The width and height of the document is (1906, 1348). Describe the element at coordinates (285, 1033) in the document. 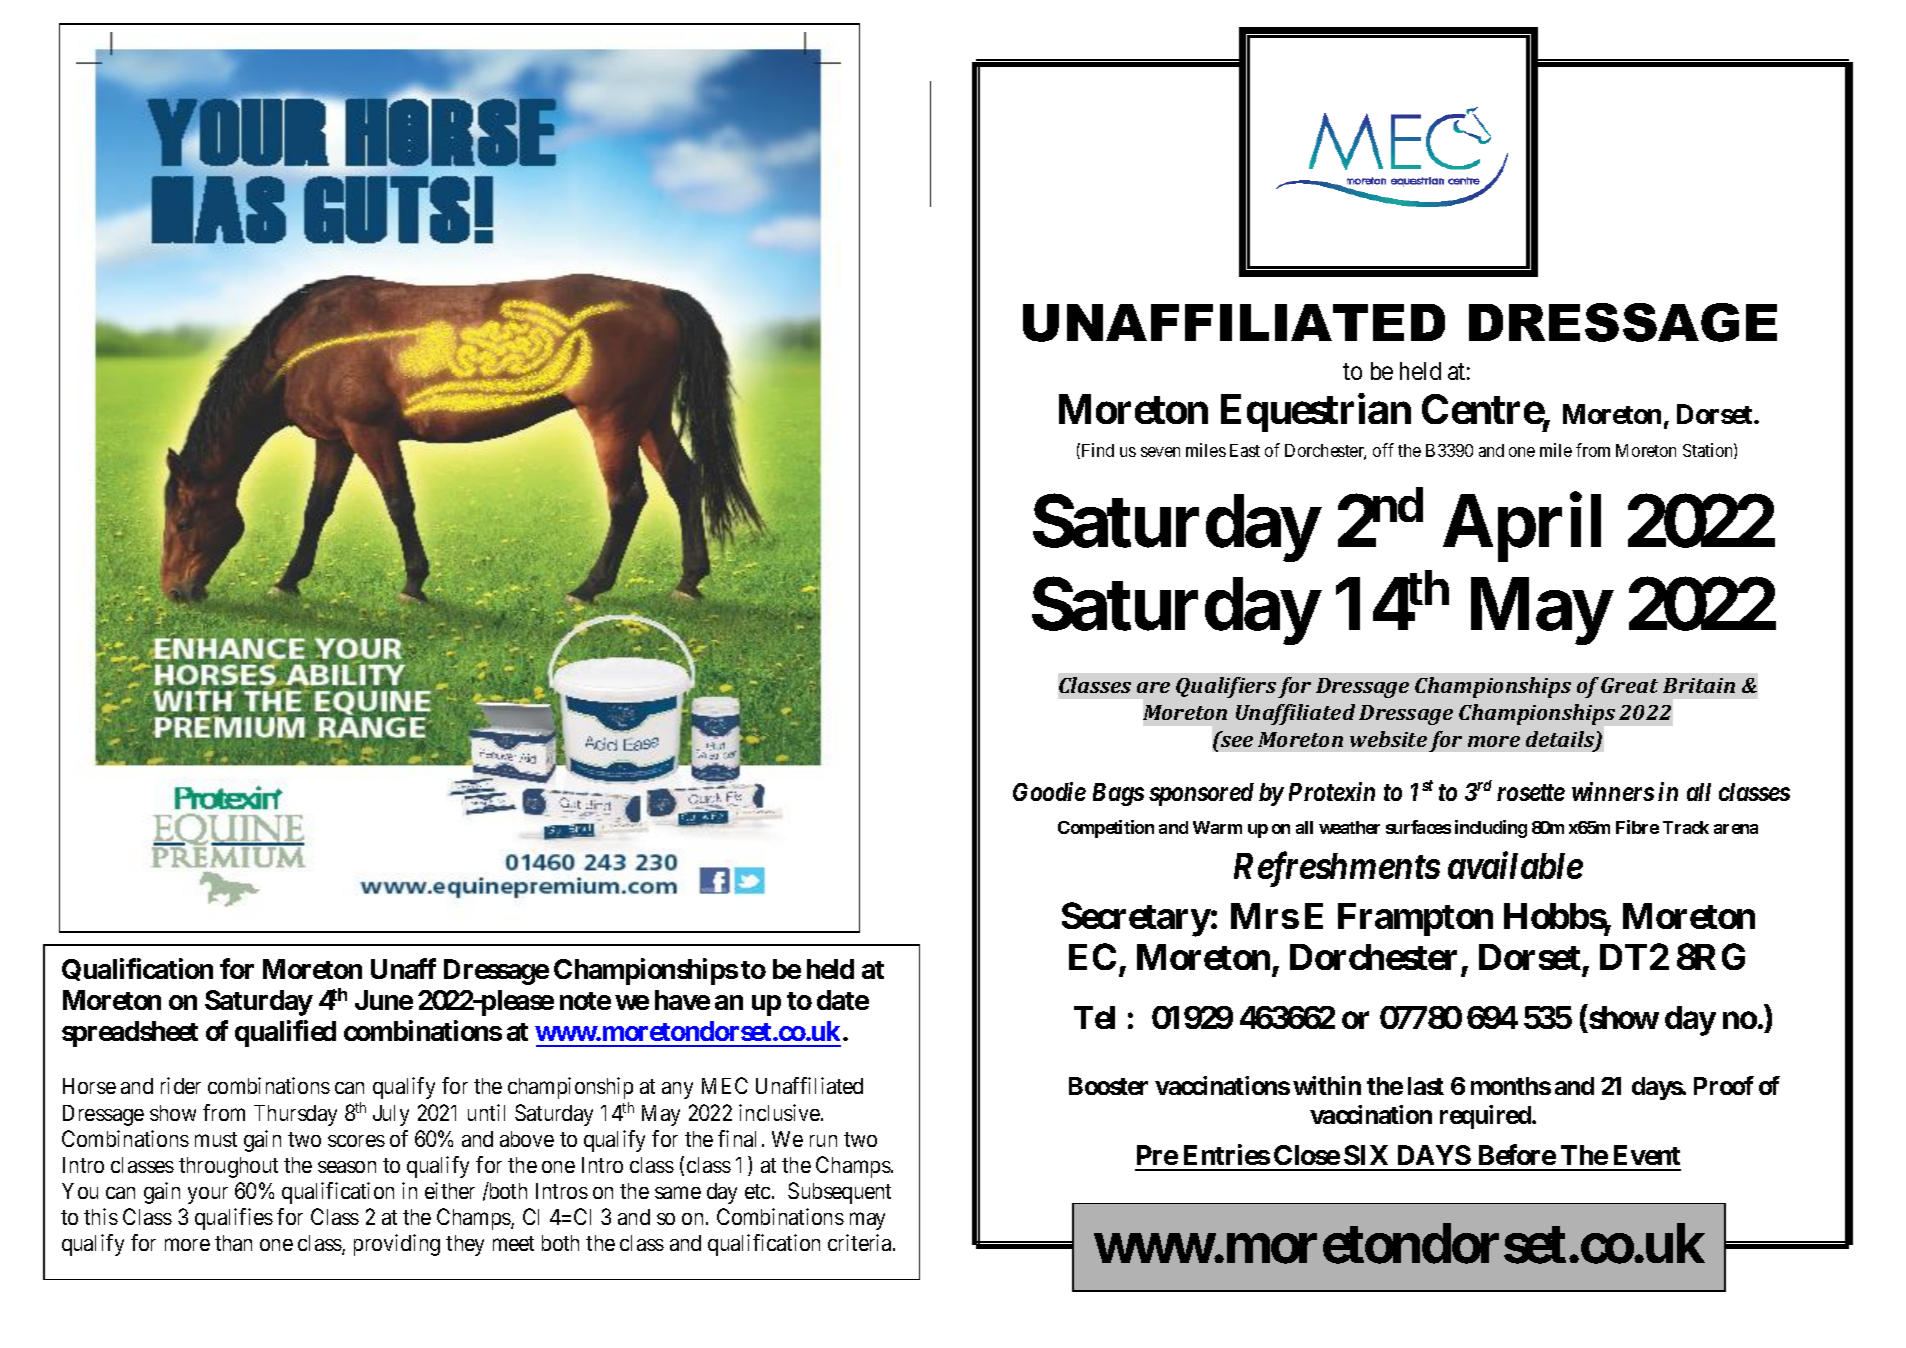

I see `qualified` at that location.
